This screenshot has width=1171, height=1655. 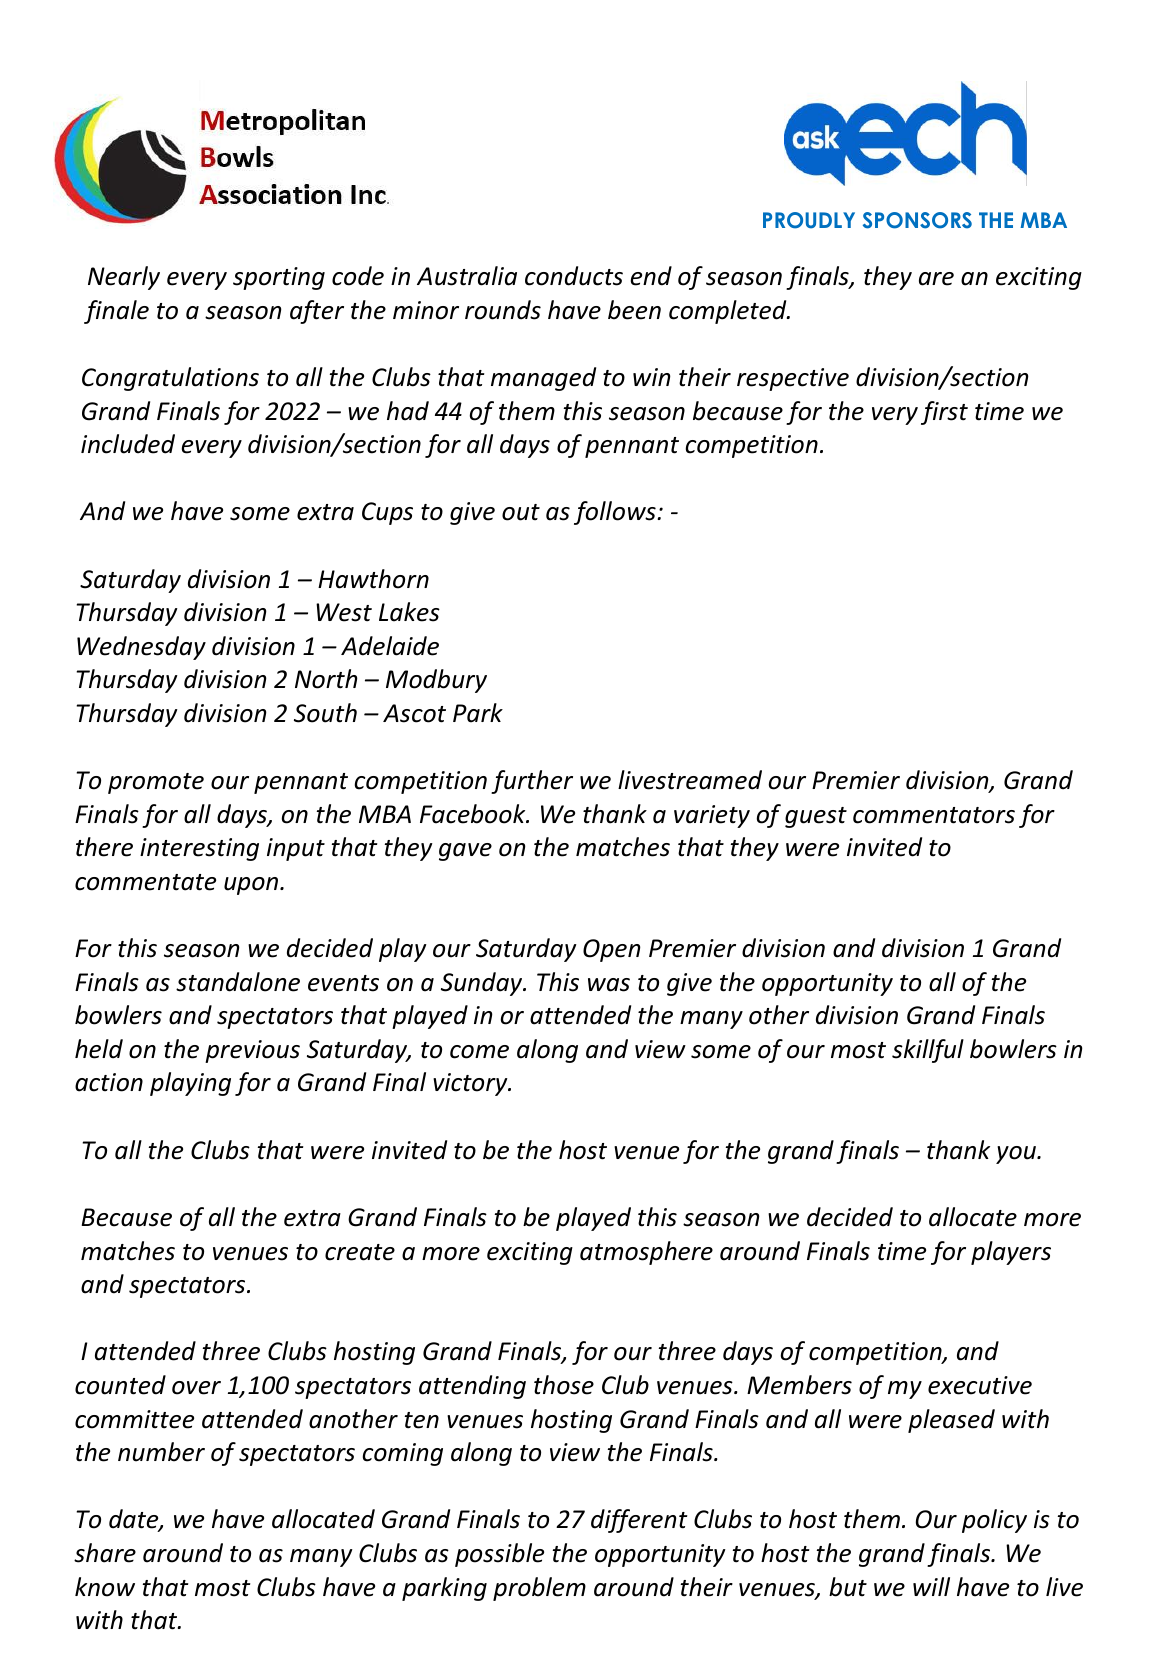 I want to click on Open, so click(x=612, y=950).
